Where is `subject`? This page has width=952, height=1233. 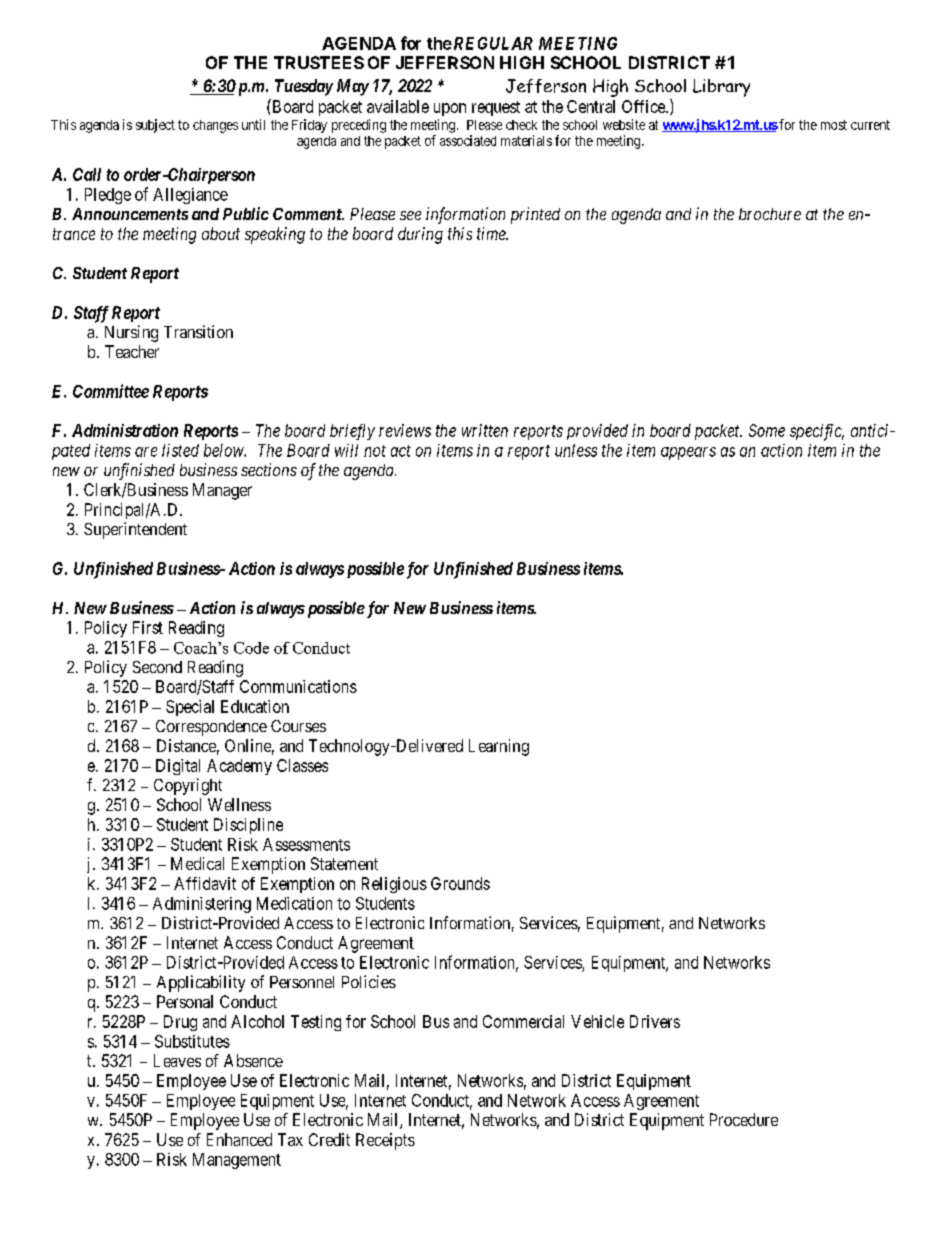 subject is located at coordinates (155, 126).
